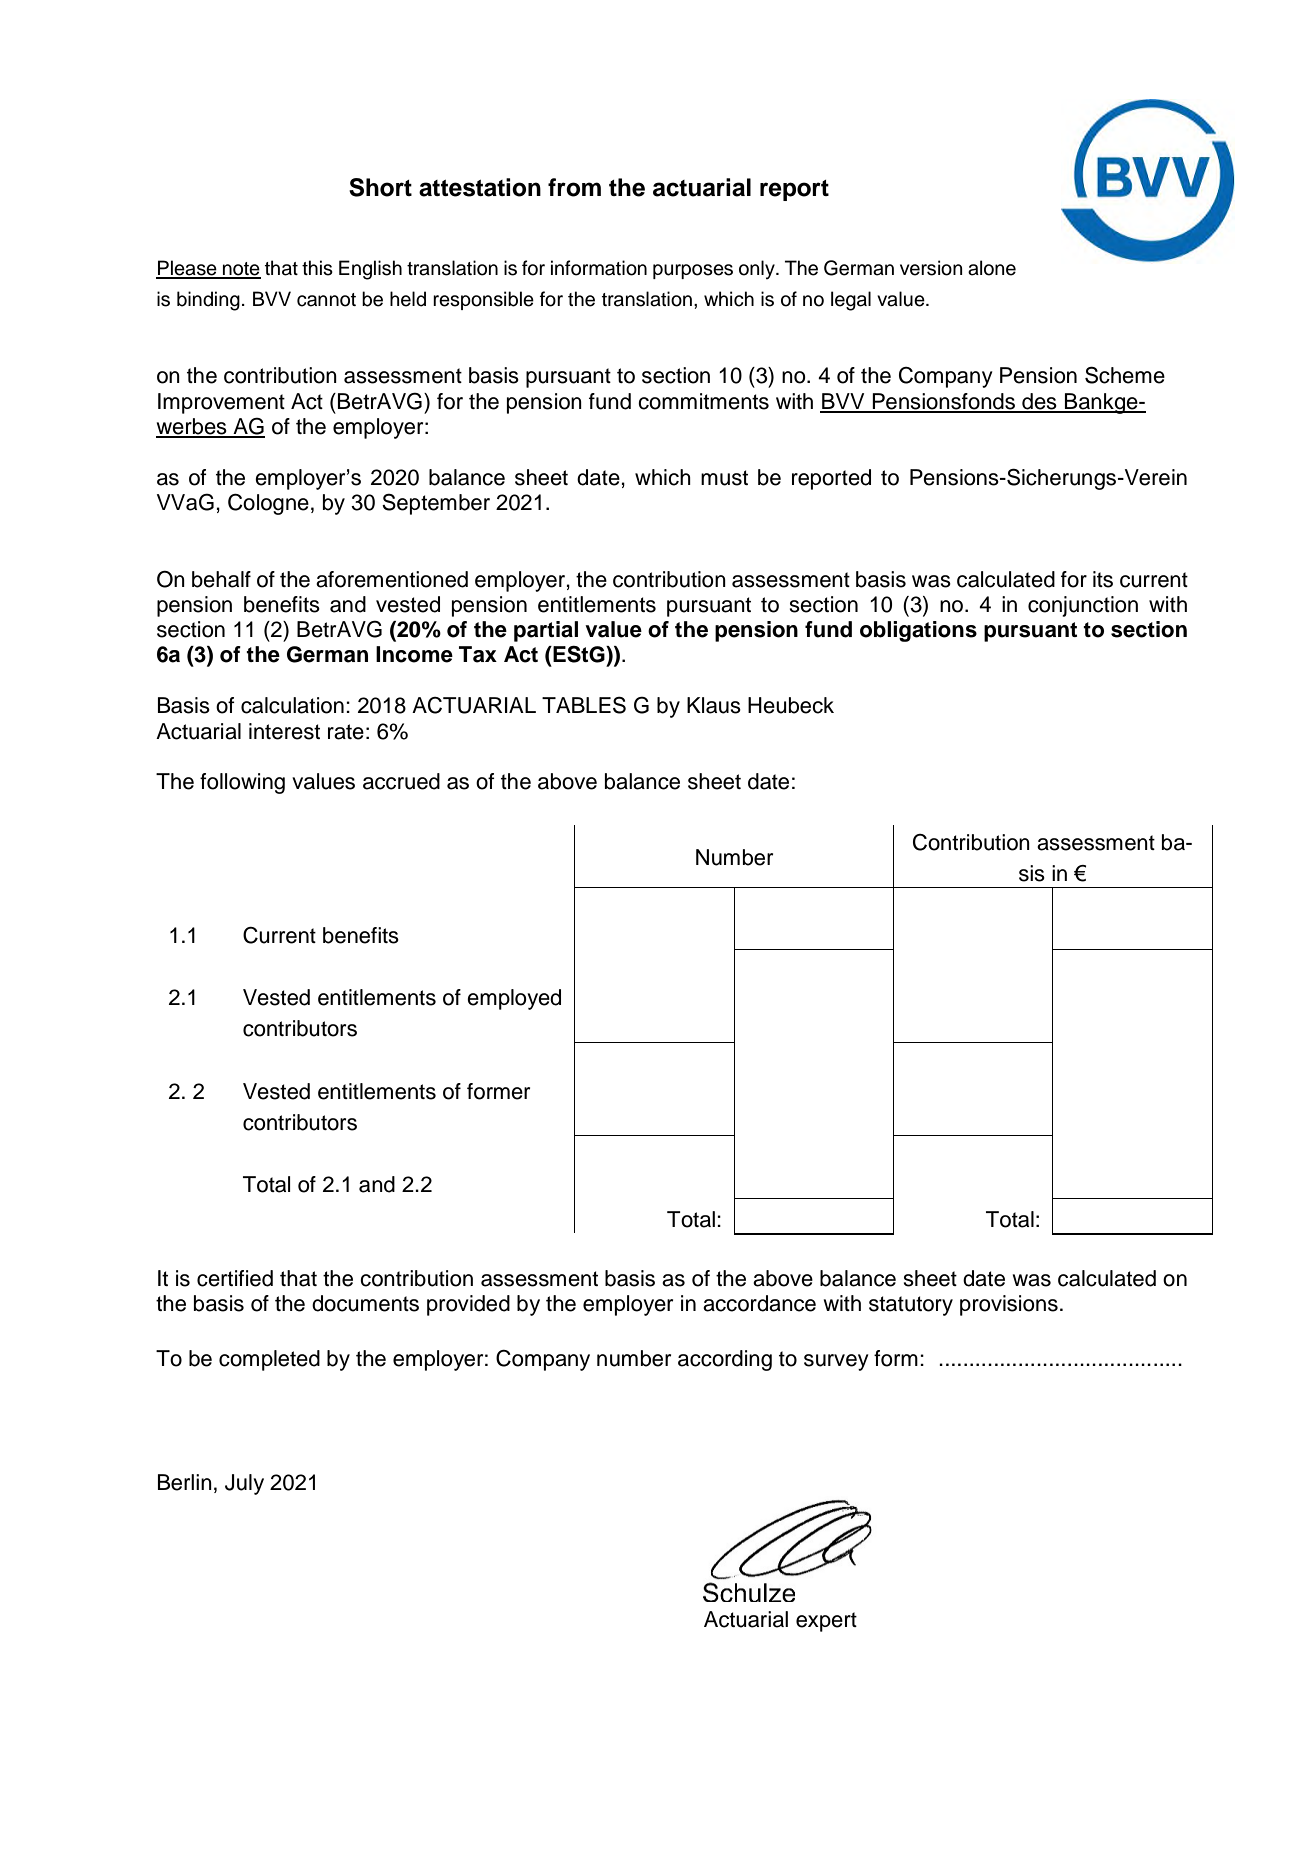 The image size is (1313, 1858). Describe the element at coordinates (992, 268) in the document. I see `alone` at that location.
